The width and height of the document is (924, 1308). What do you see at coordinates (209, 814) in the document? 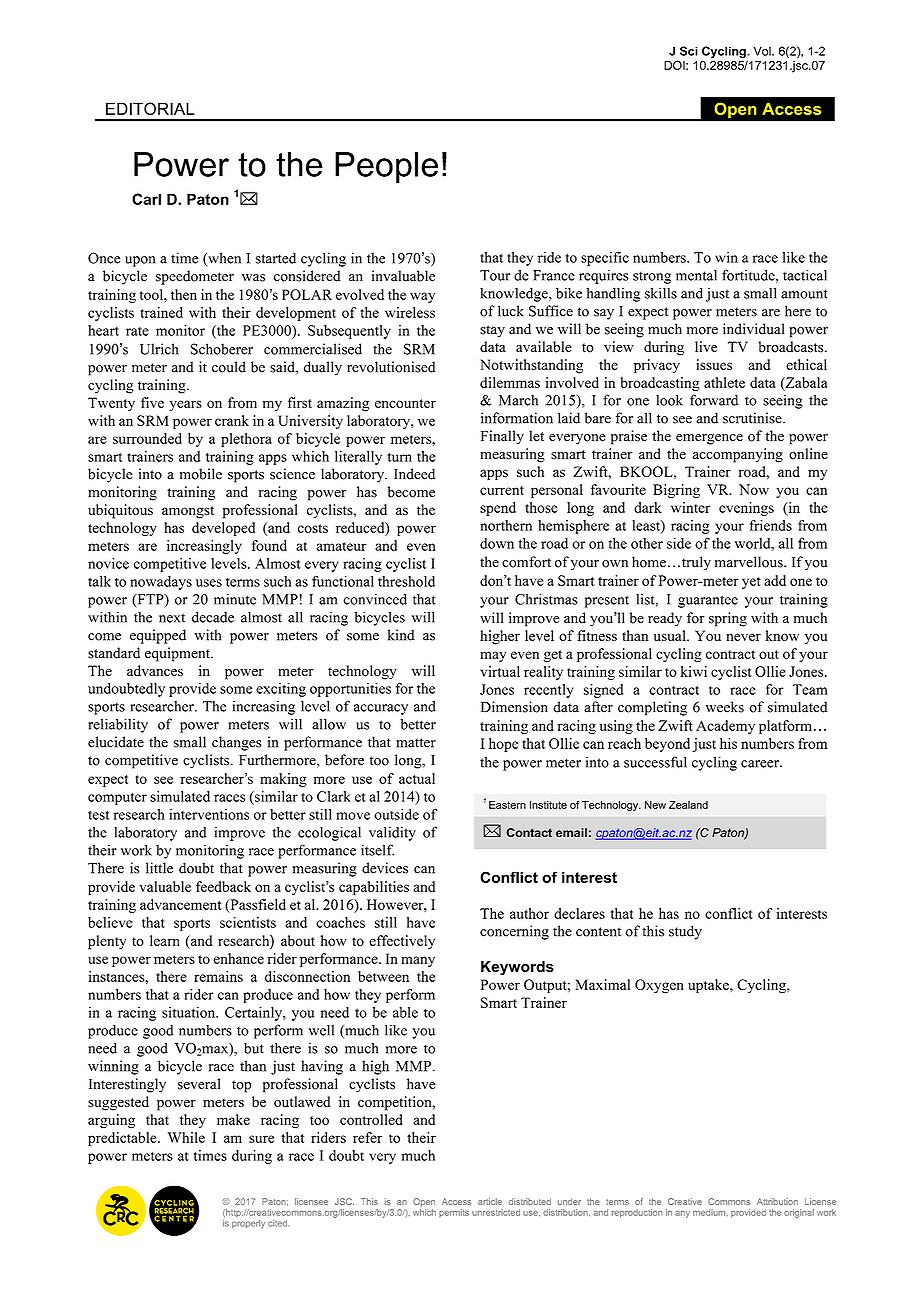
I see `interventions` at bounding box center [209, 814].
